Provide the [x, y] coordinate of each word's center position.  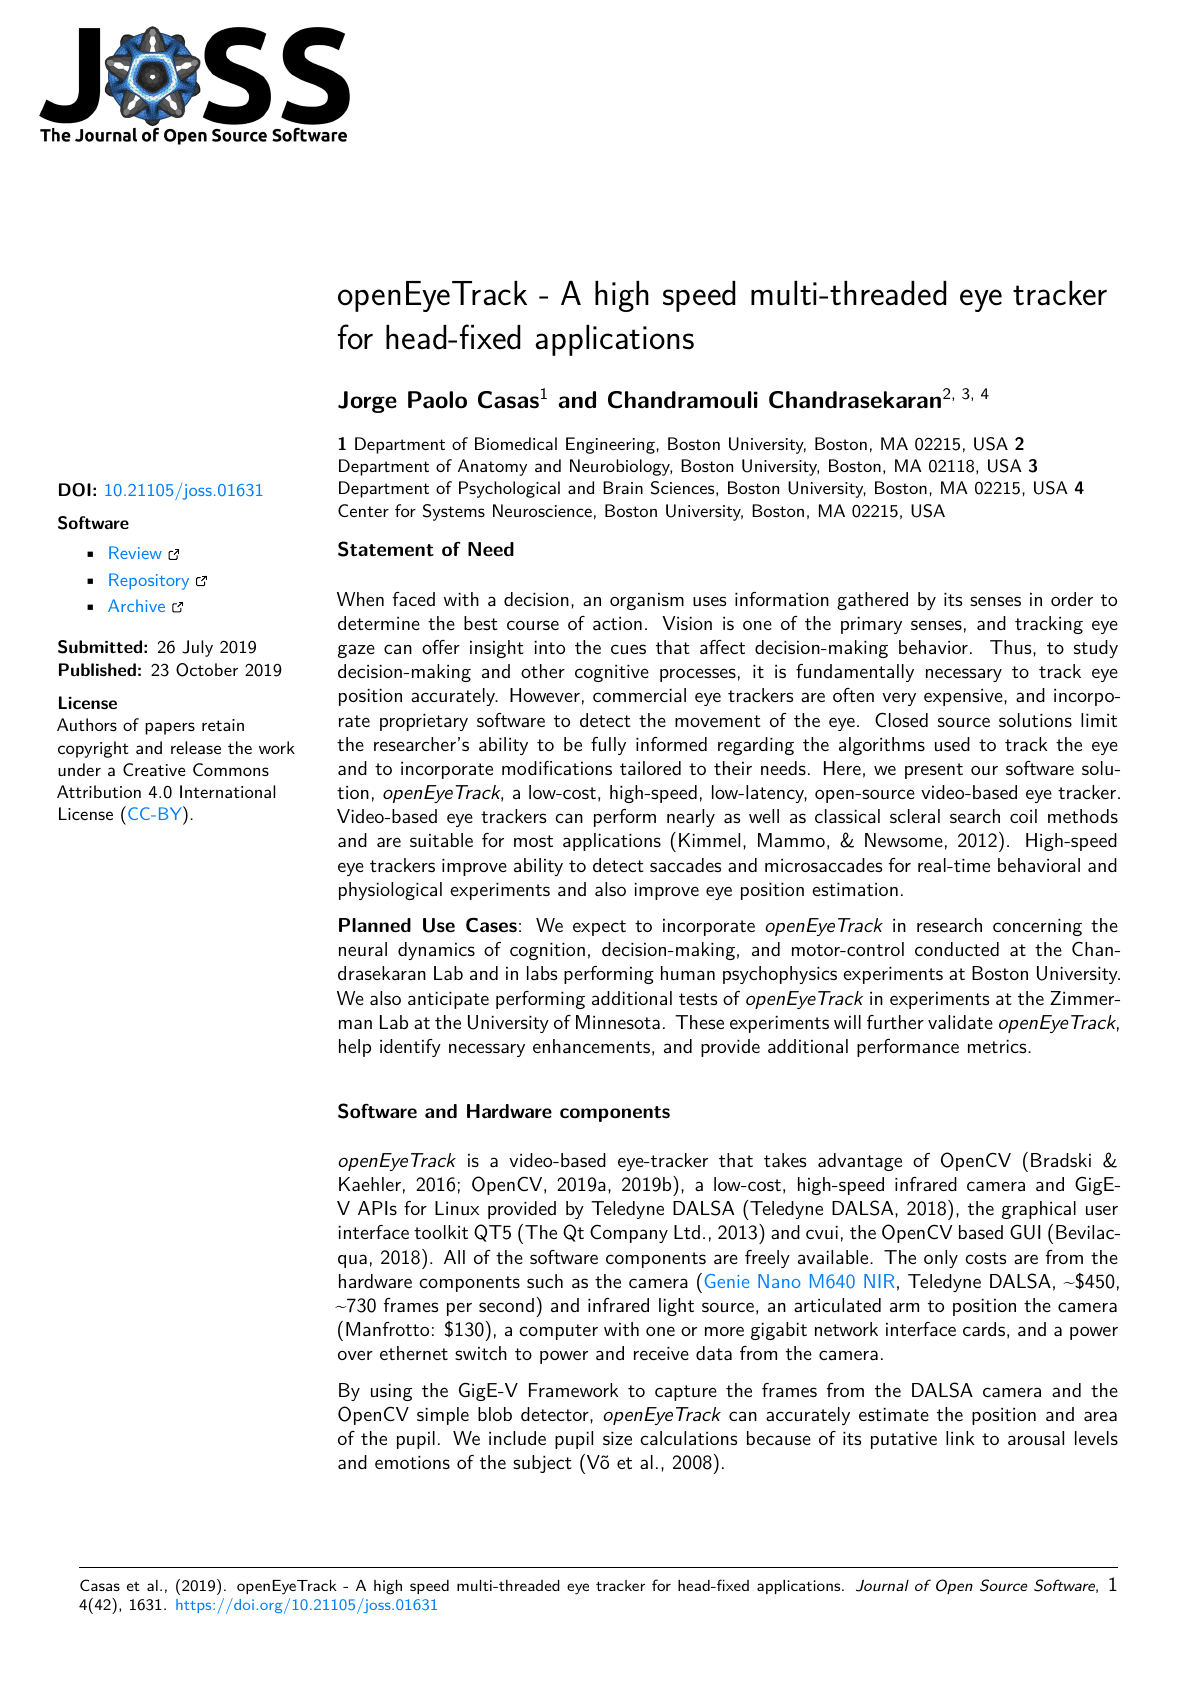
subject [542, 1464]
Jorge [367, 402]
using [391, 1392]
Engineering [611, 445]
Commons [231, 769]
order [1072, 599]
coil [1023, 816]
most [533, 841]
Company [629, 1233]
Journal [882, 1586]
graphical [1039, 1210]
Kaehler [370, 1184]
